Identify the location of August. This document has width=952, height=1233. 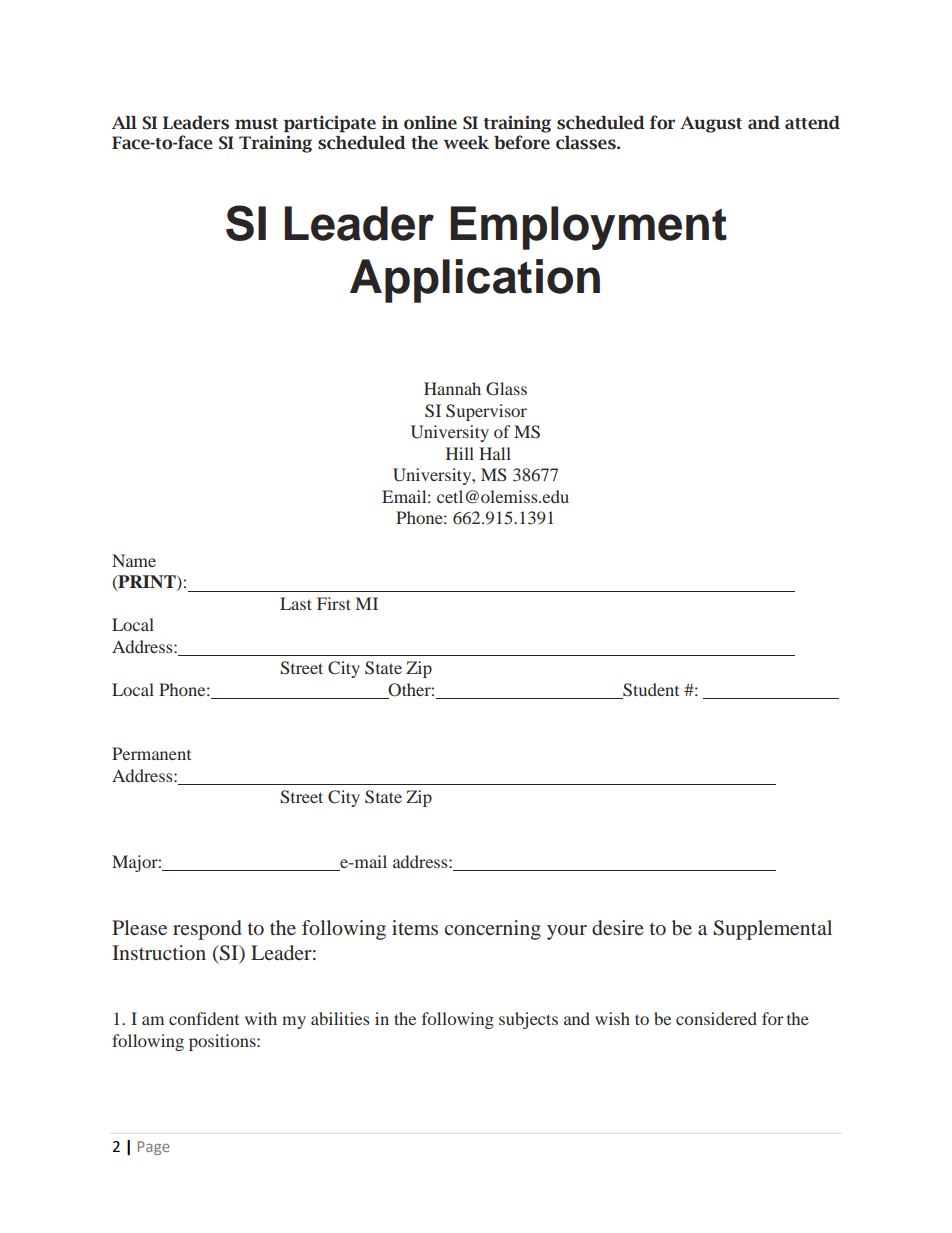
(711, 124).
